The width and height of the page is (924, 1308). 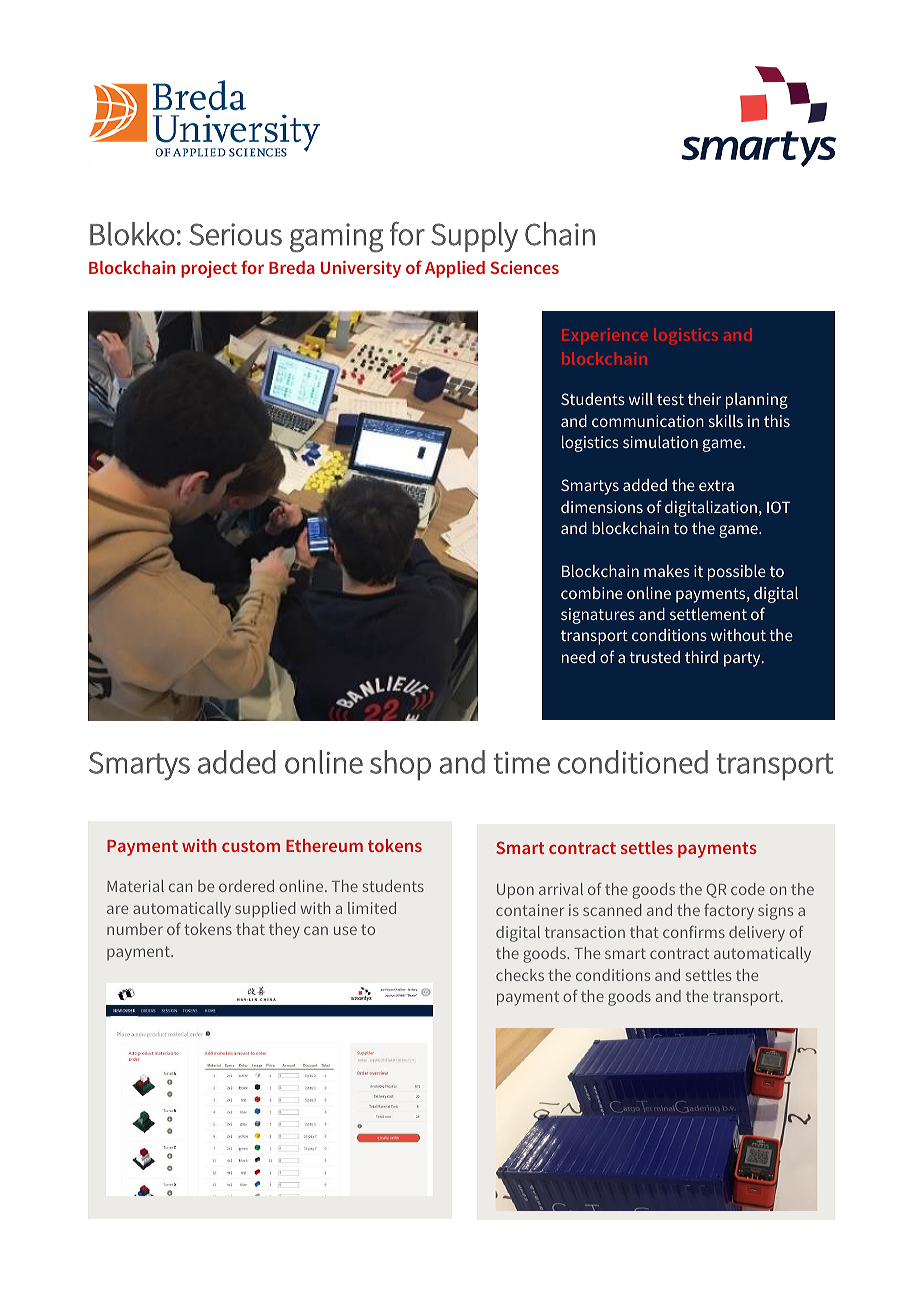 I want to click on Experience, so click(x=605, y=336).
